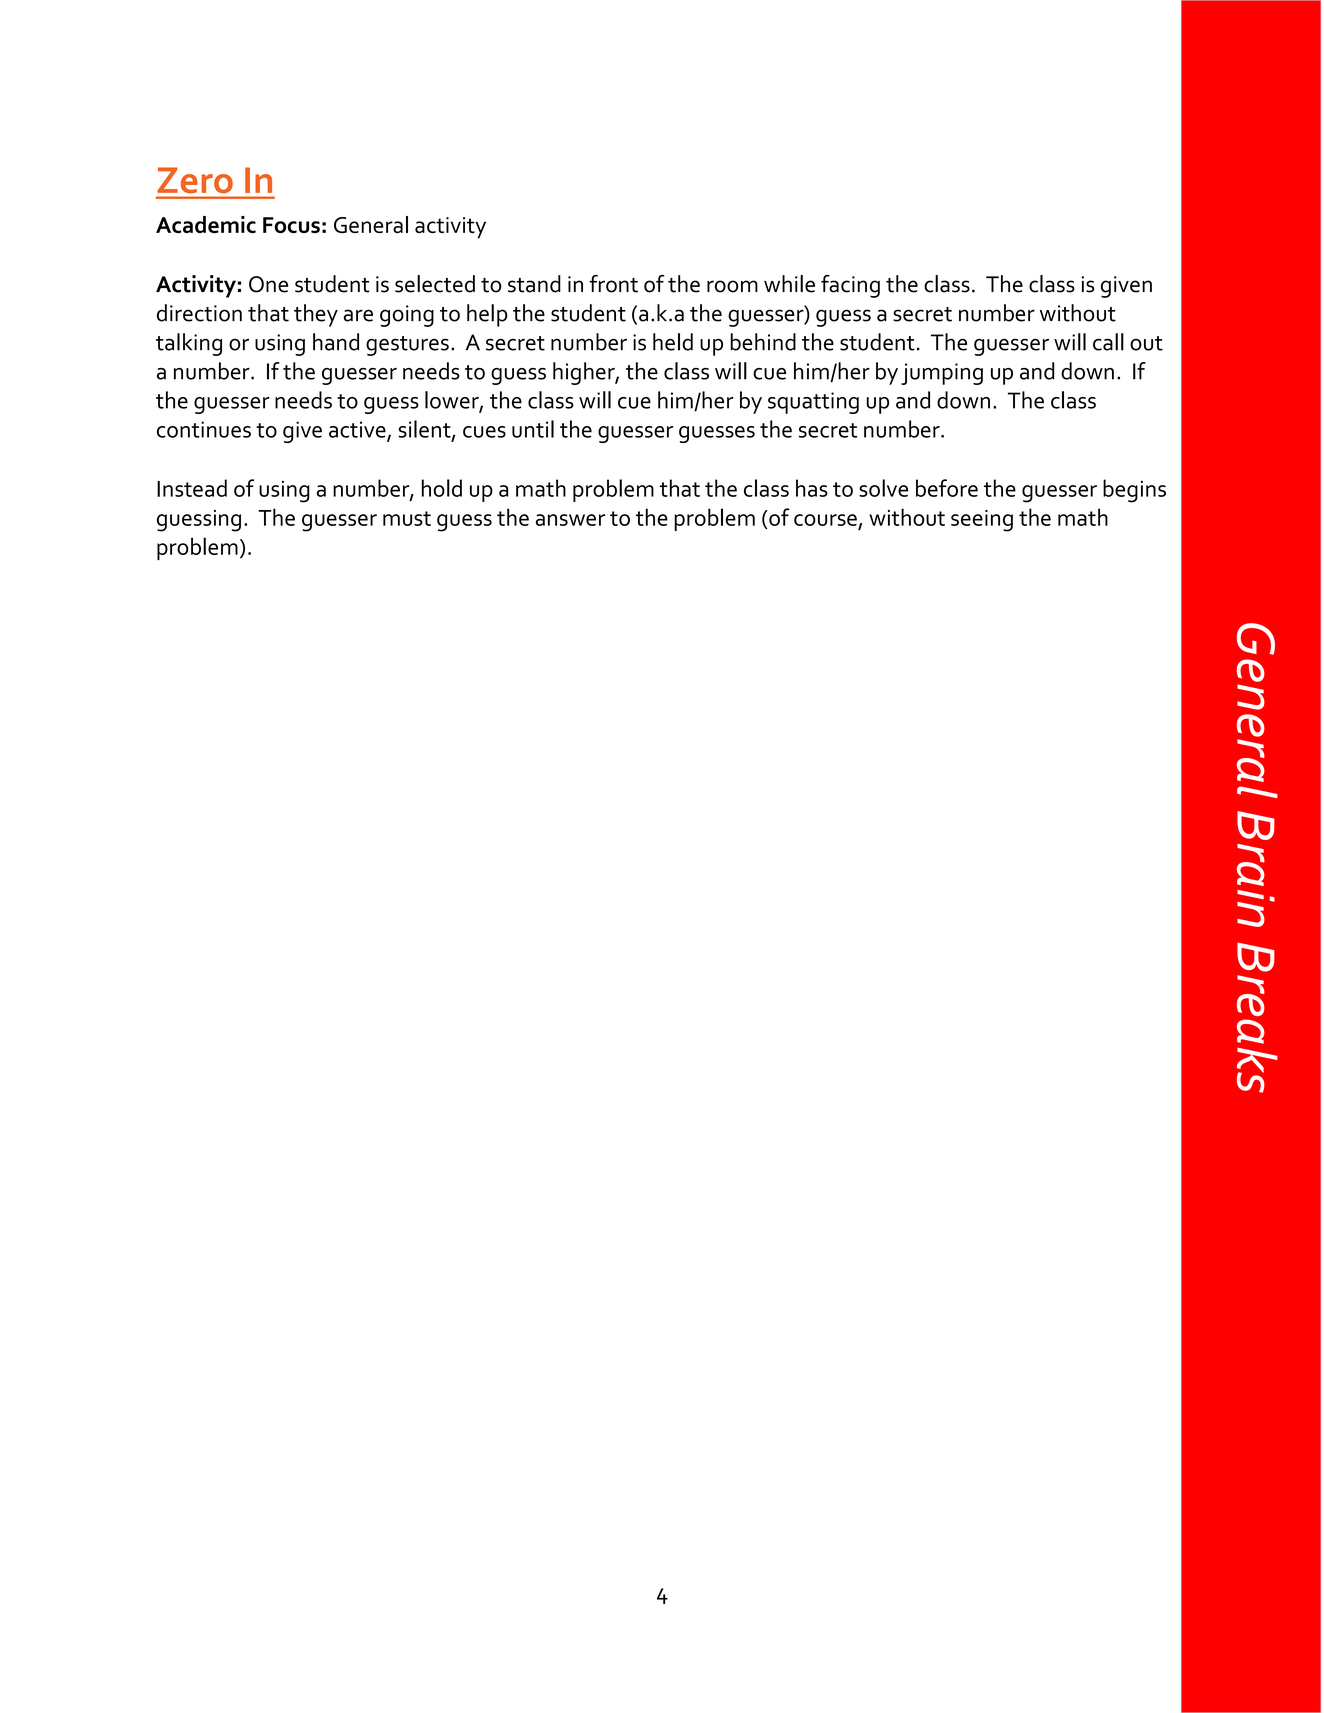 This document has height=1713, width=1324. What do you see at coordinates (570, 520) in the document?
I see `answer` at bounding box center [570, 520].
